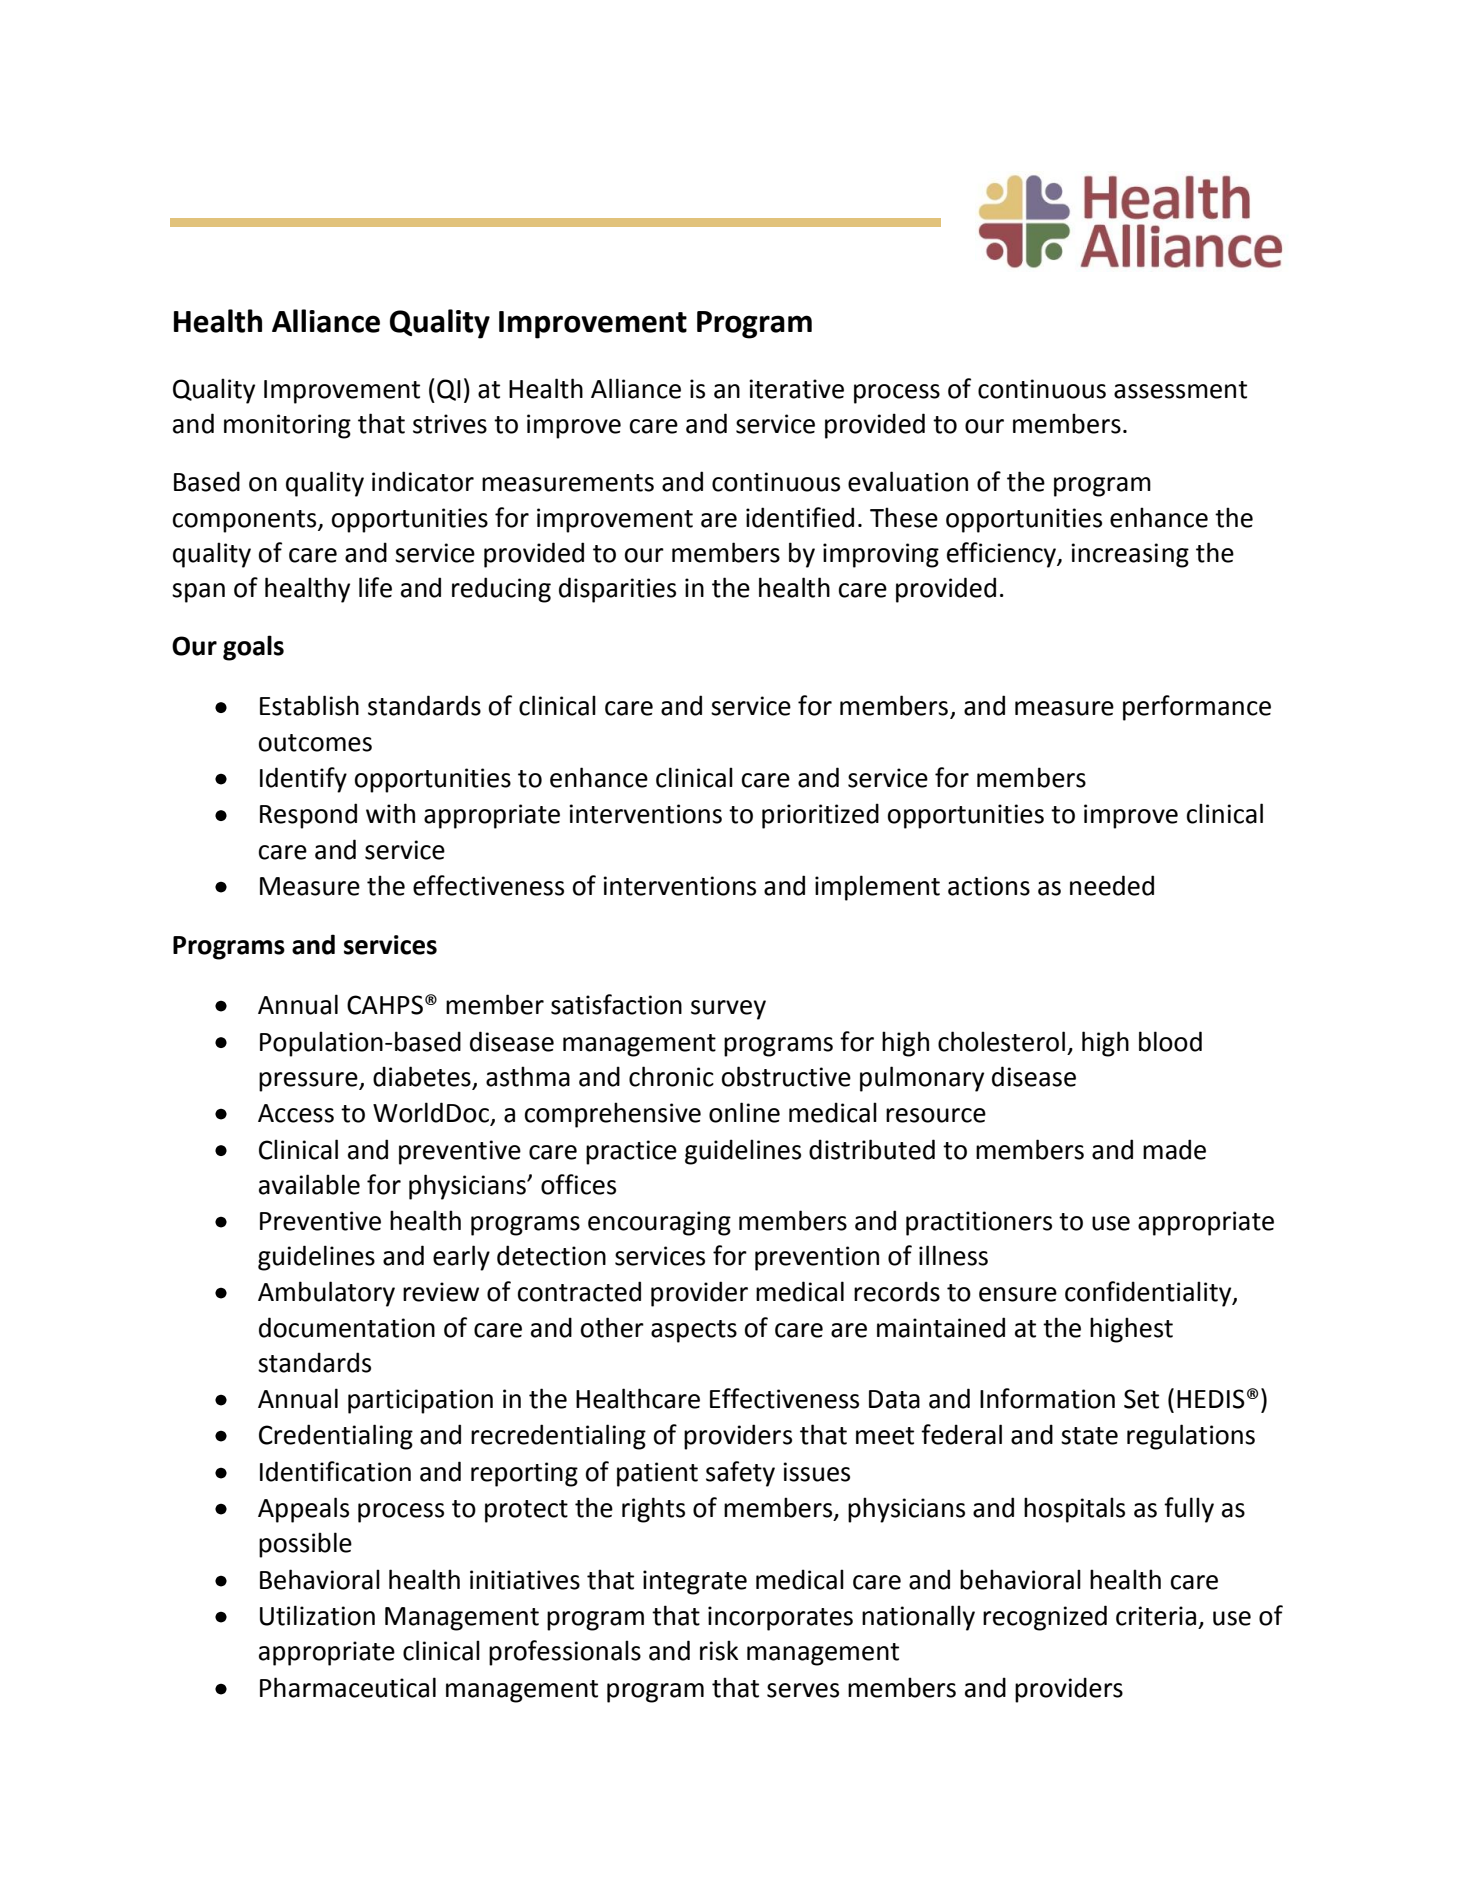 This document has width=1460, height=1890. Describe the element at coordinates (820, 816) in the document. I see `prioritized` at that location.
